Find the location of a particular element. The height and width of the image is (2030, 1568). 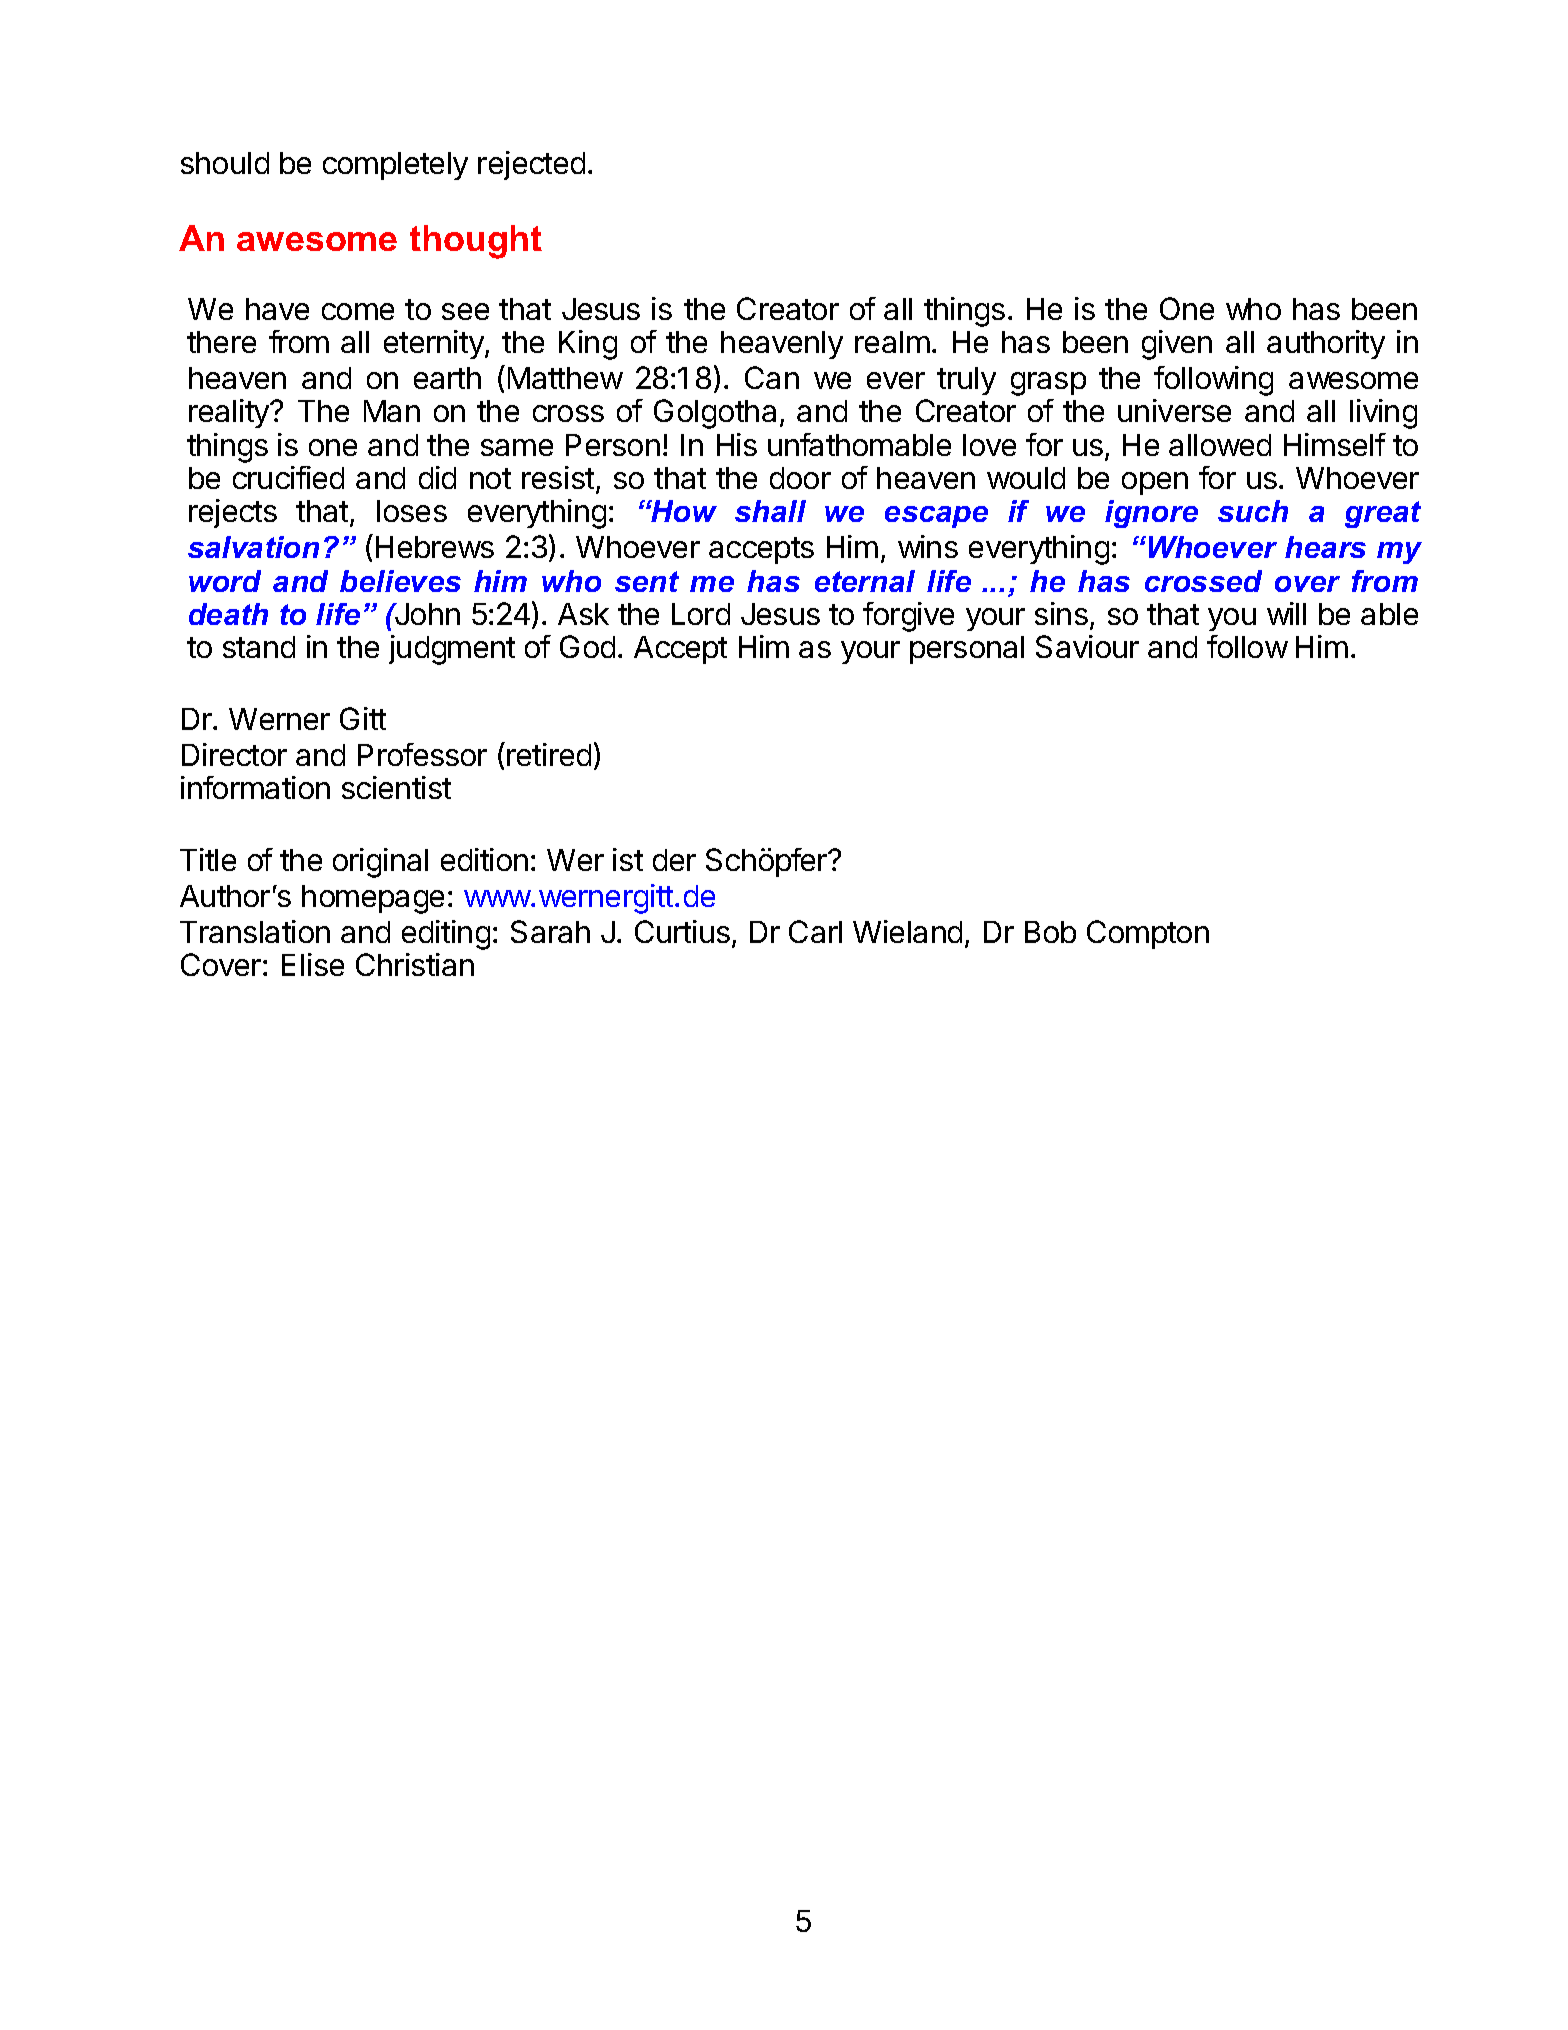

eternal is located at coordinates (865, 581).
